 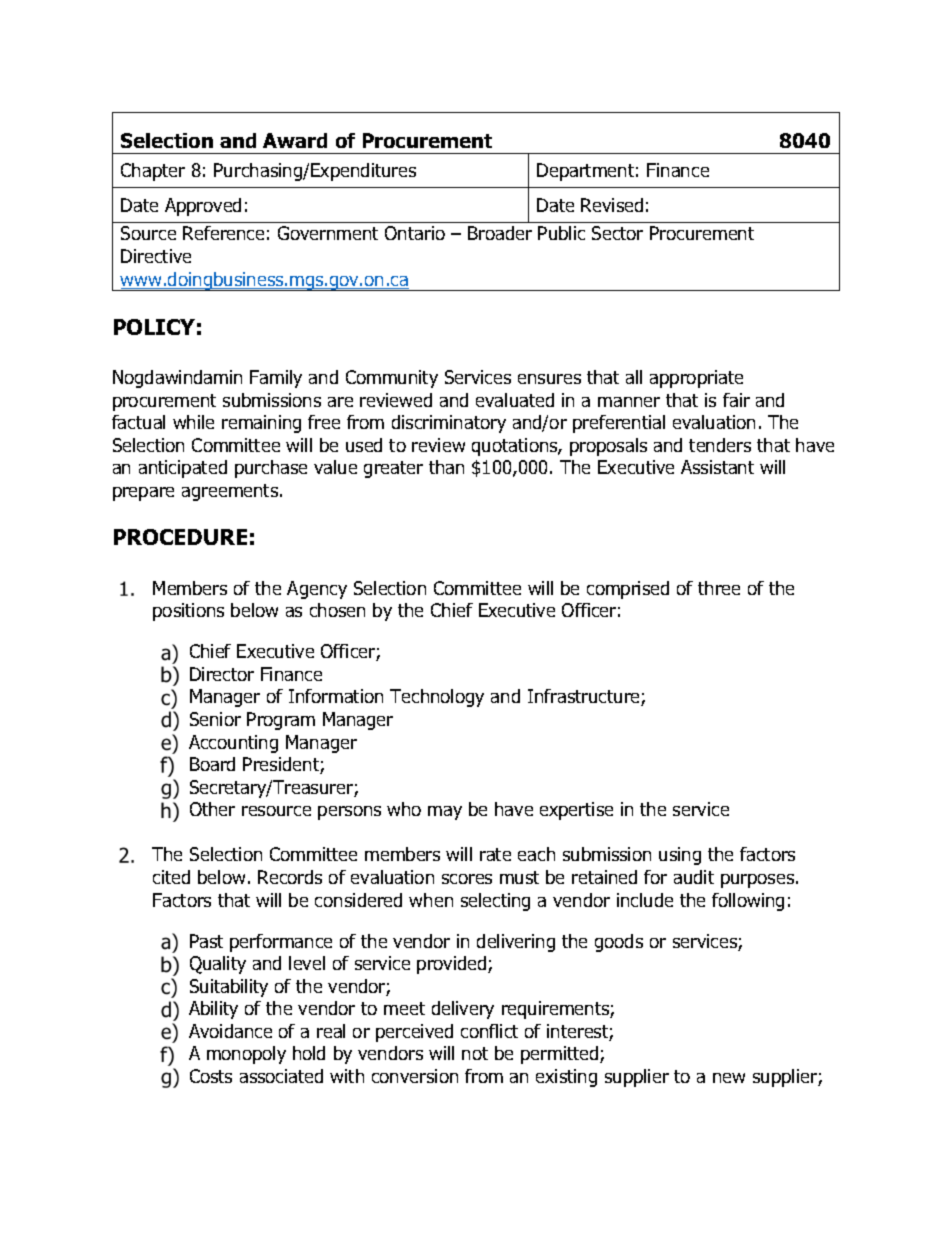 I want to click on new, so click(x=729, y=1078).
